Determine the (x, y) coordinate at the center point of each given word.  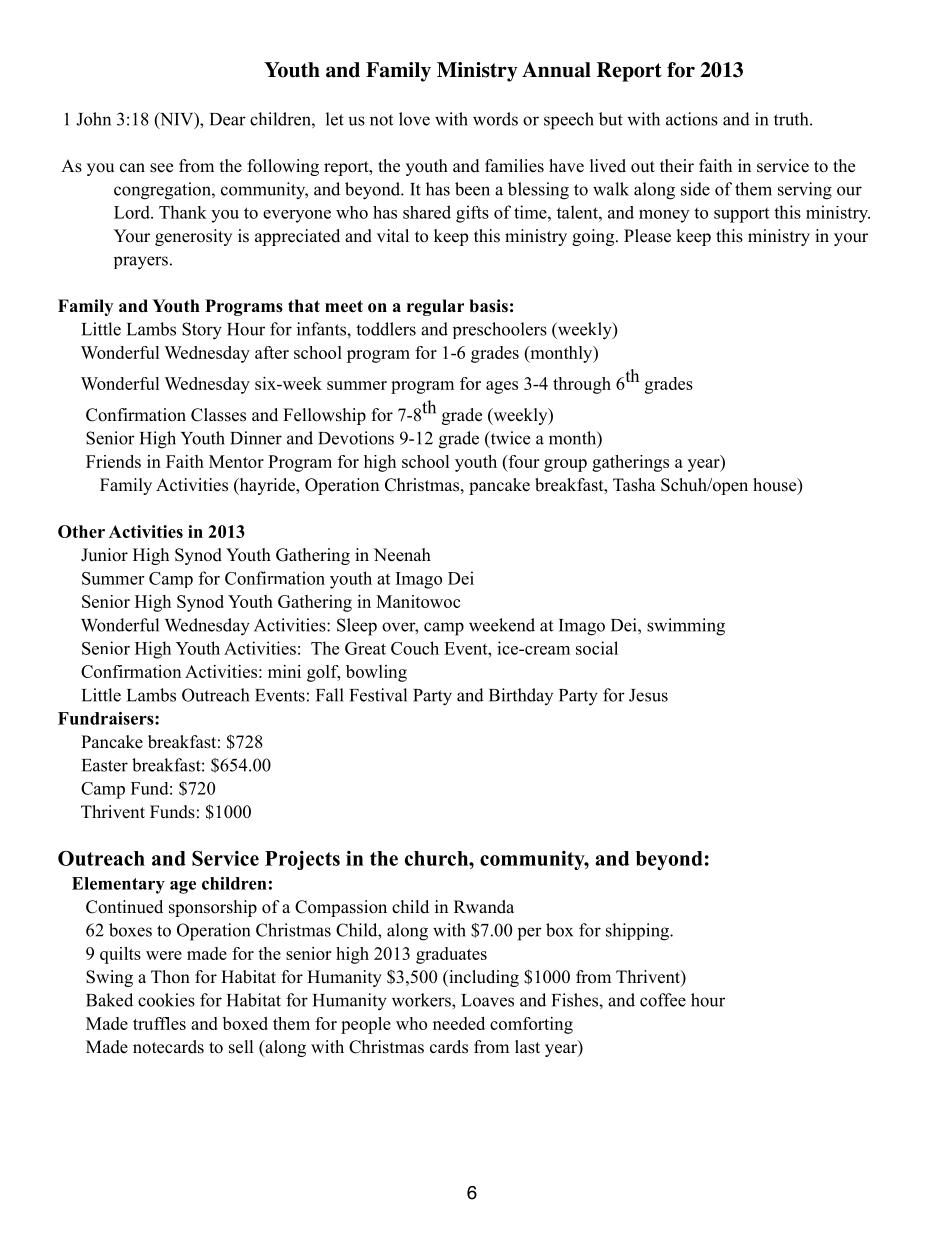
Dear (228, 119)
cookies (166, 1000)
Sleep (357, 627)
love (414, 119)
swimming (686, 627)
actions (692, 119)
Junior (104, 555)
